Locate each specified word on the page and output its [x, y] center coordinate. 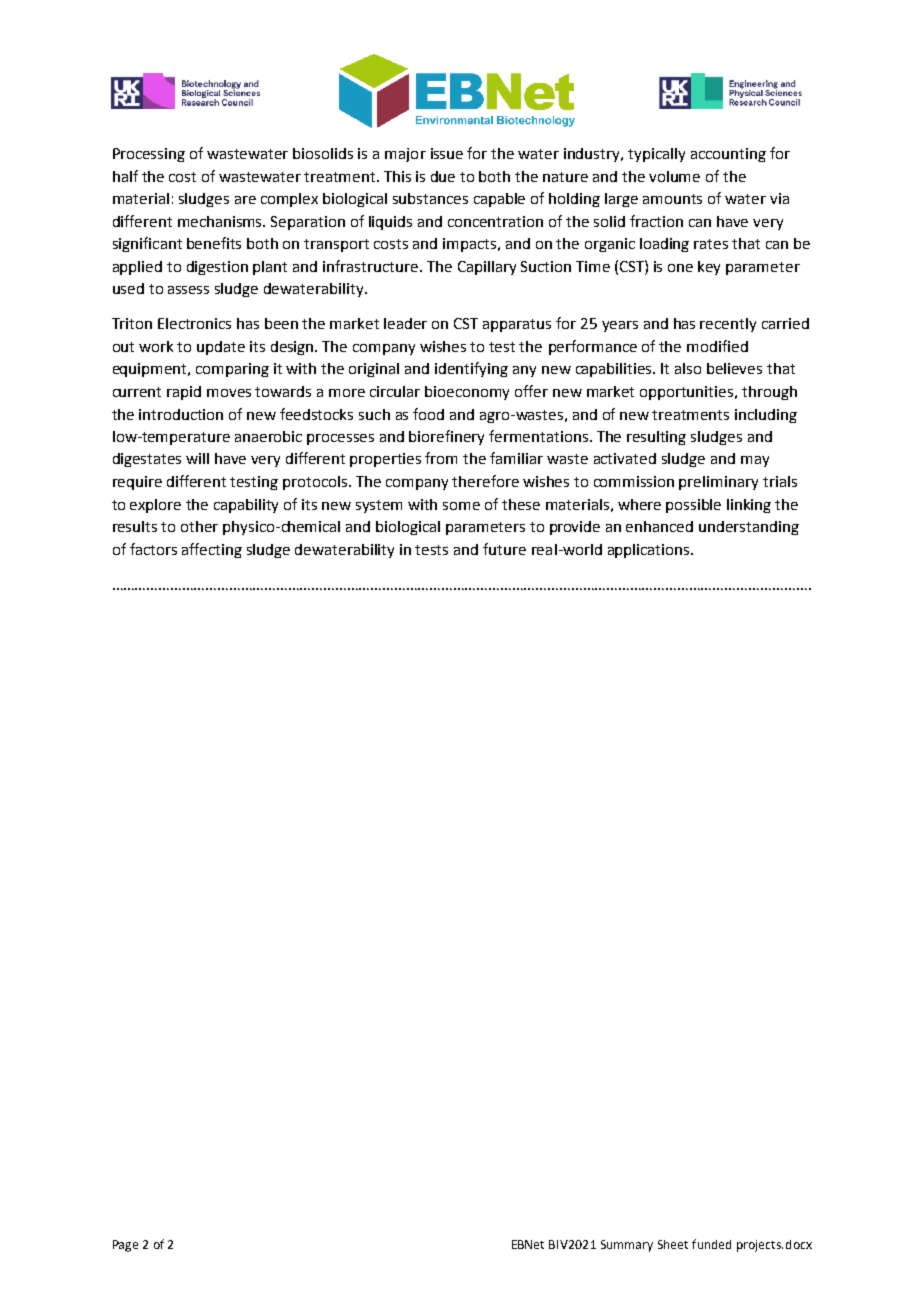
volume [674, 176]
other [199, 526]
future [504, 549]
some [461, 506]
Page [125, 1246]
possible [693, 506]
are [245, 200]
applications [650, 551]
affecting [212, 550]
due [443, 176]
